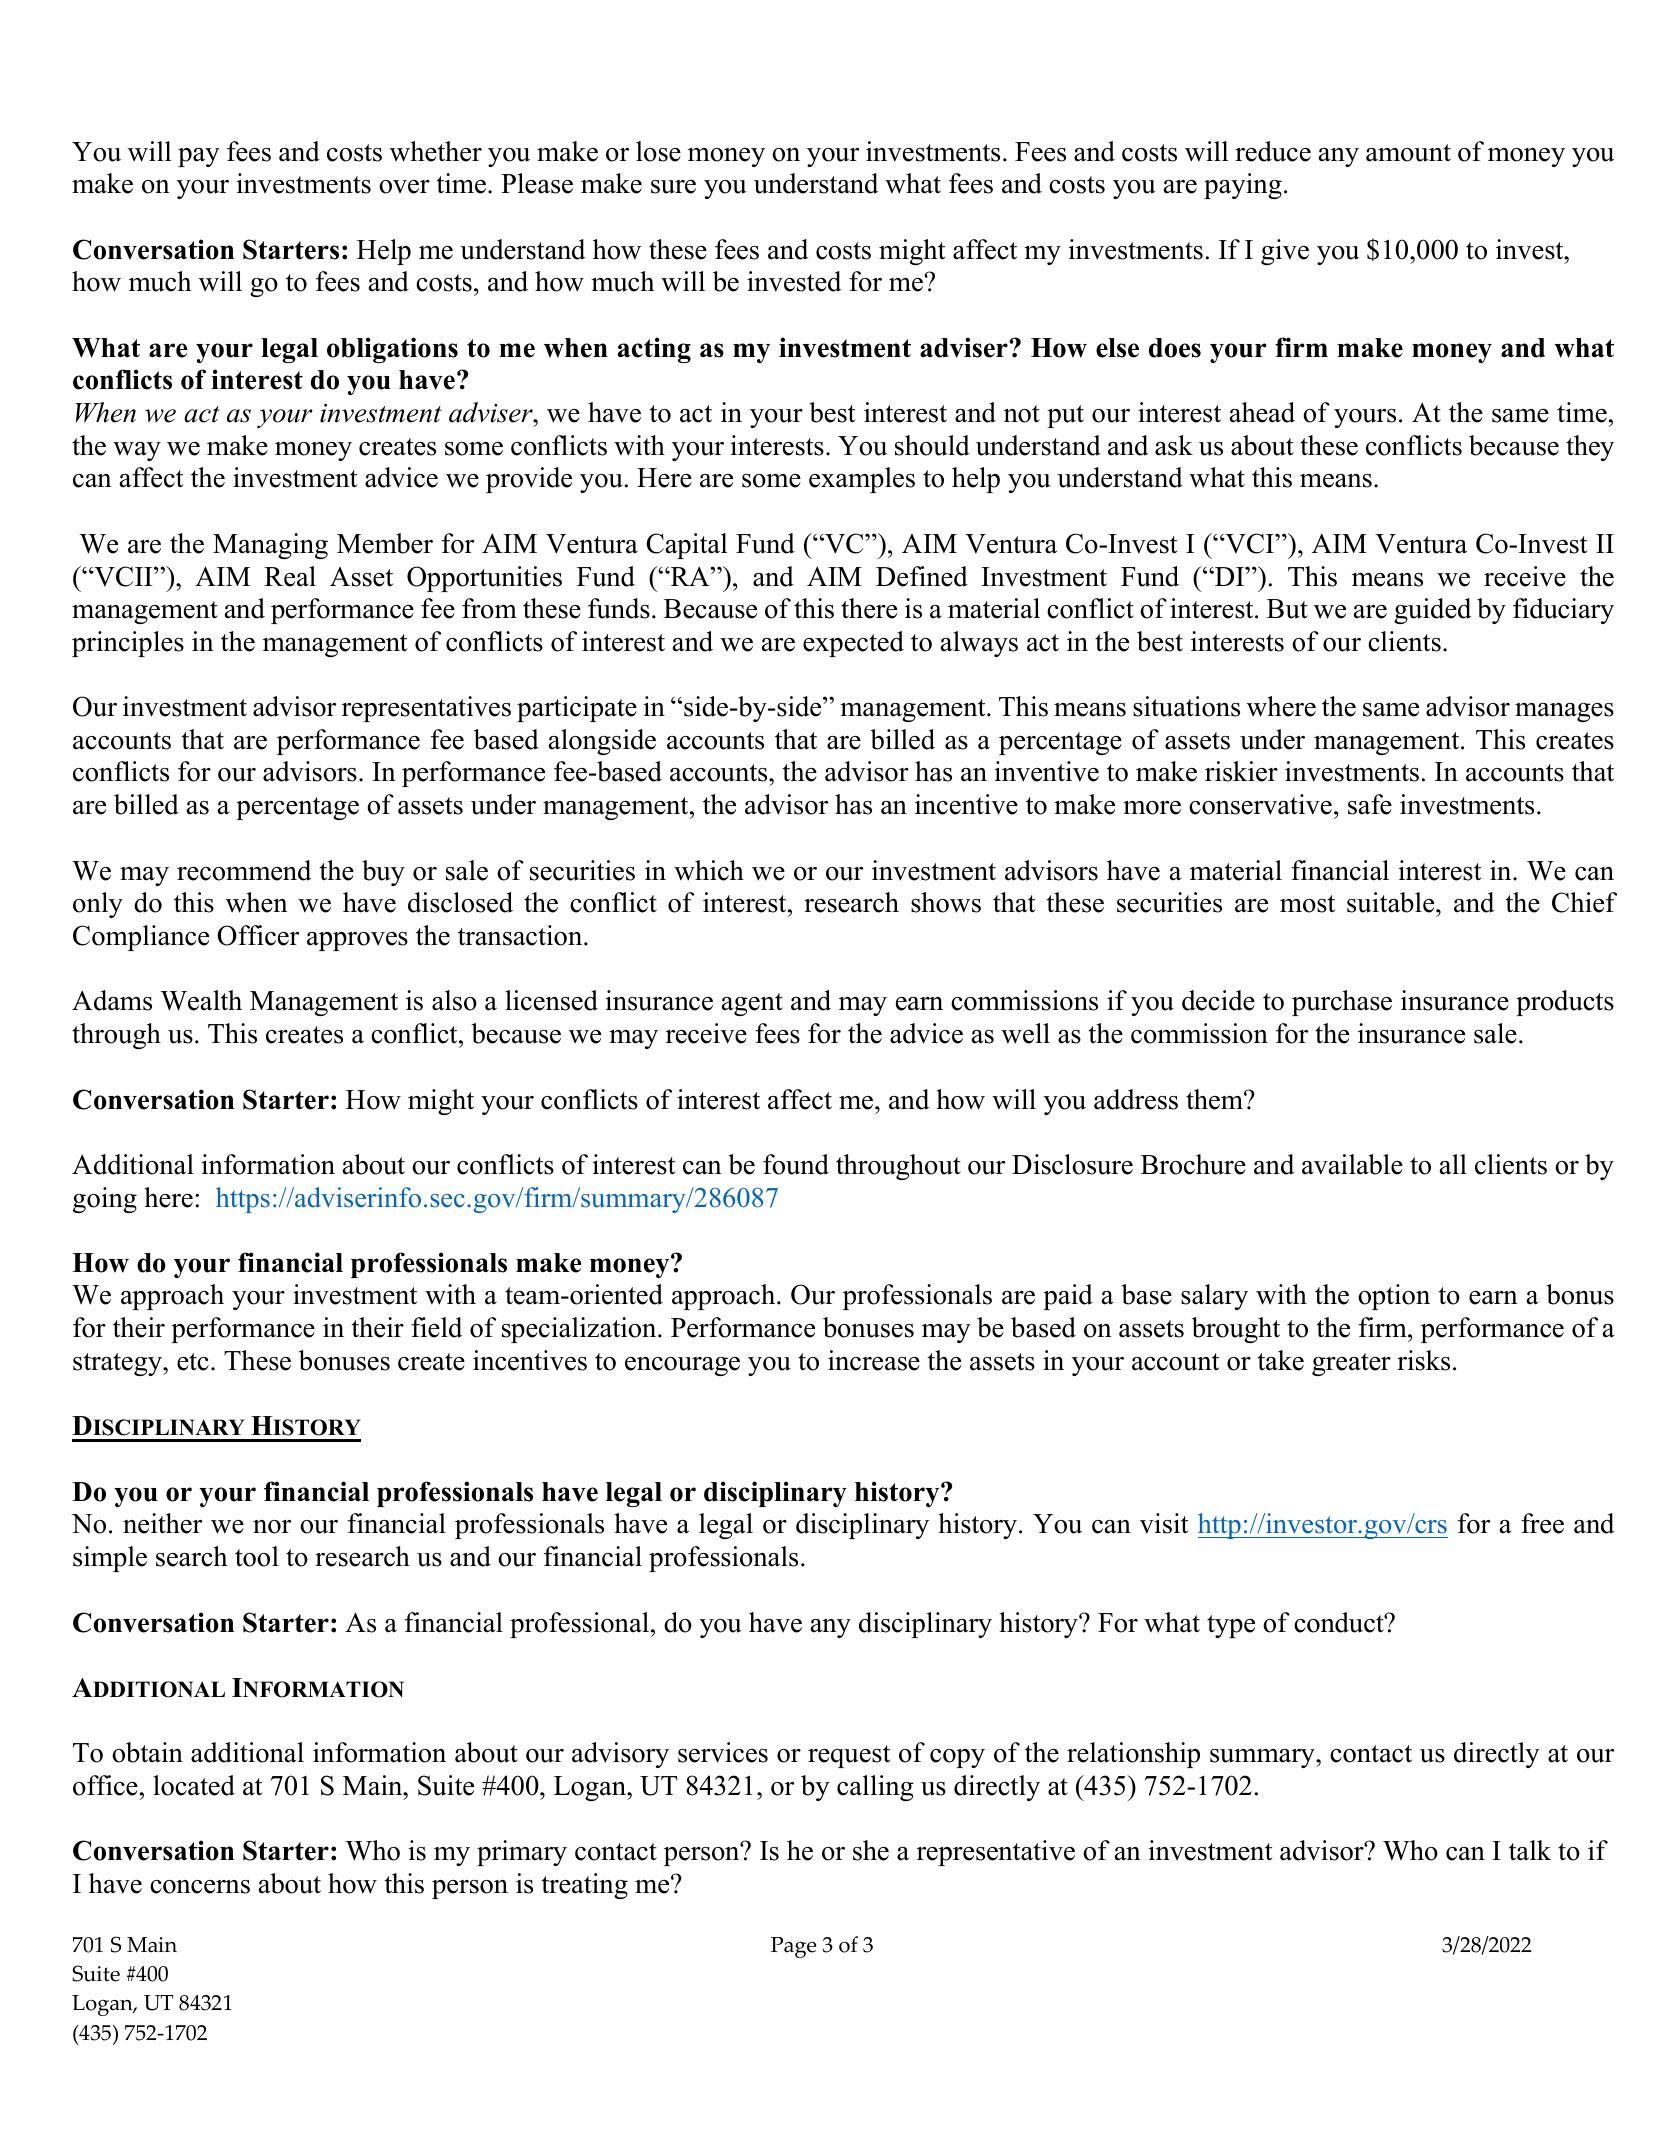 This page has width=1657, height=2144. Describe the element at coordinates (244, 870) in the page. I see `recommend` at that location.
